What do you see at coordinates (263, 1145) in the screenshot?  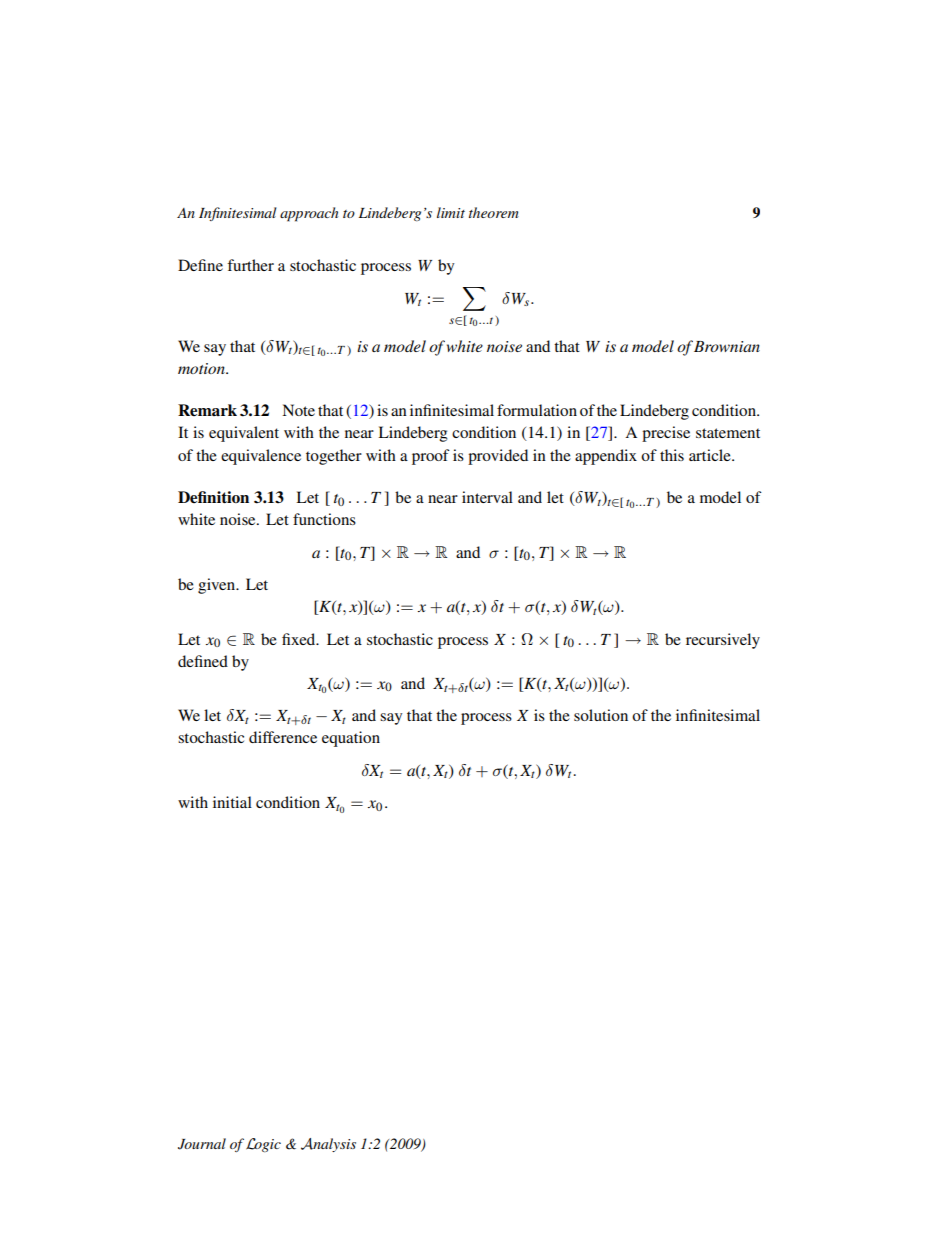 I see `Logic` at bounding box center [263, 1145].
